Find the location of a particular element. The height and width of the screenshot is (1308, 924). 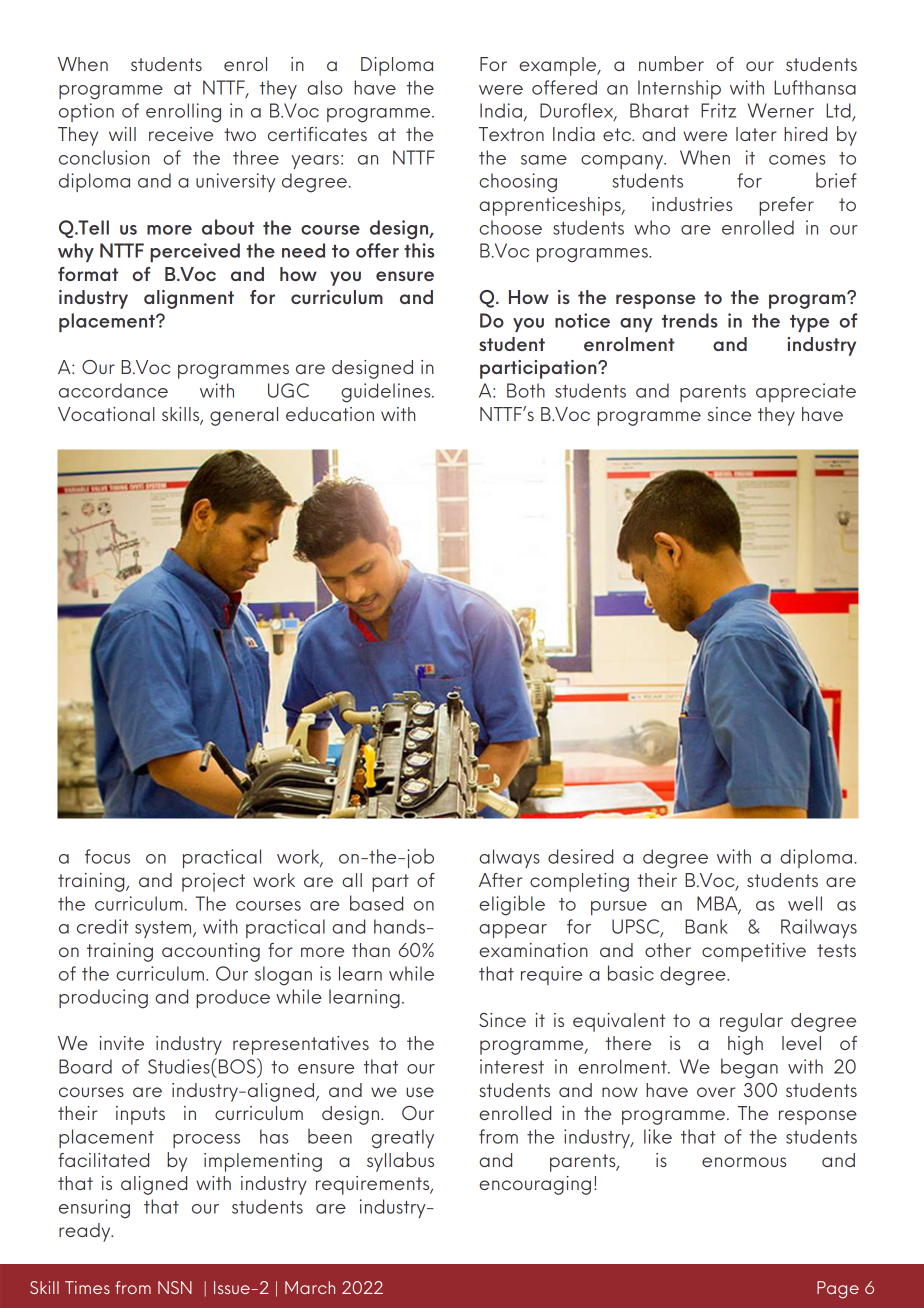

appreciate is located at coordinates (806, 392).
